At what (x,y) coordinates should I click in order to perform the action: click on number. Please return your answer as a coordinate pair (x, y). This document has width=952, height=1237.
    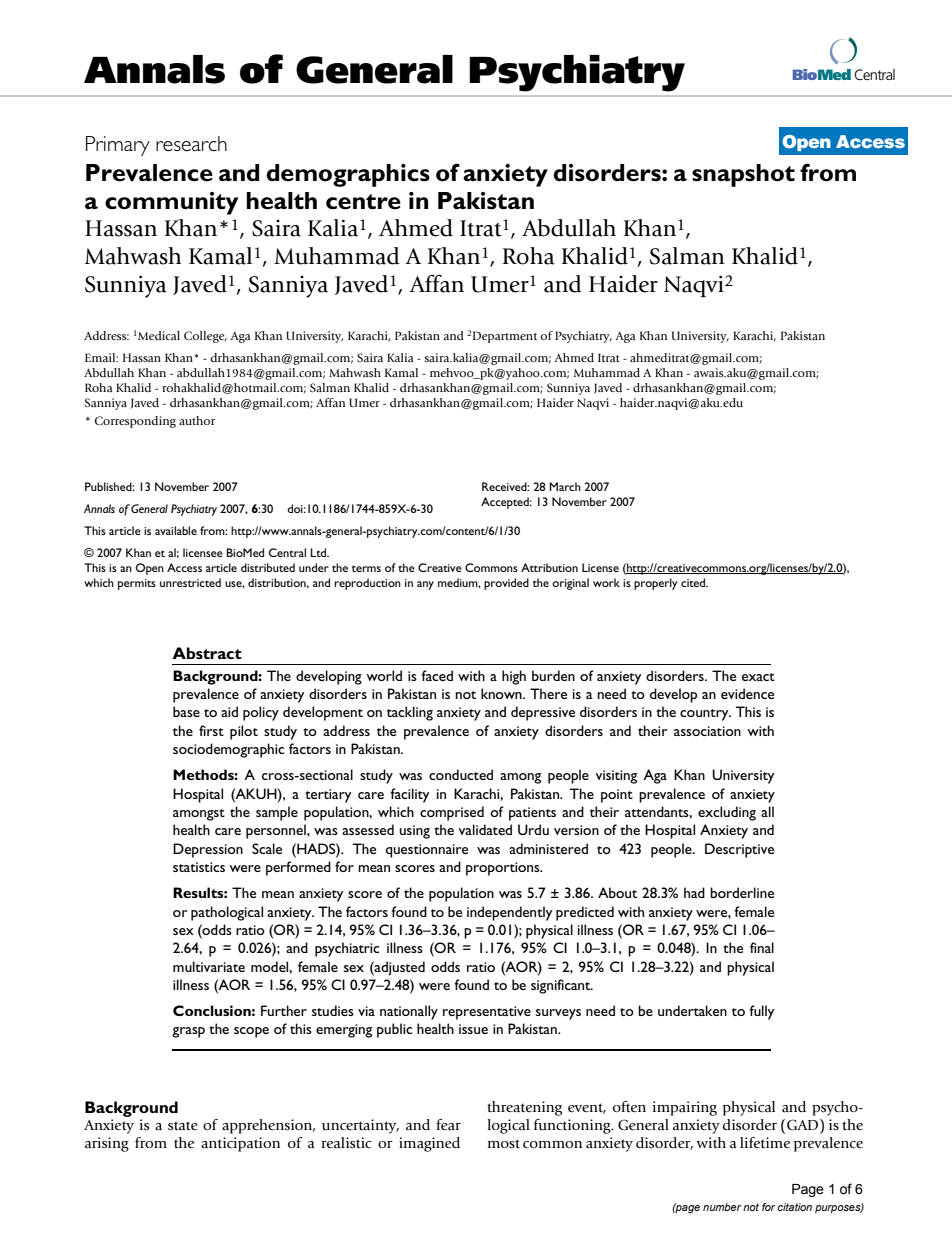
    Looking at the image, I should click on (722, 1207).
